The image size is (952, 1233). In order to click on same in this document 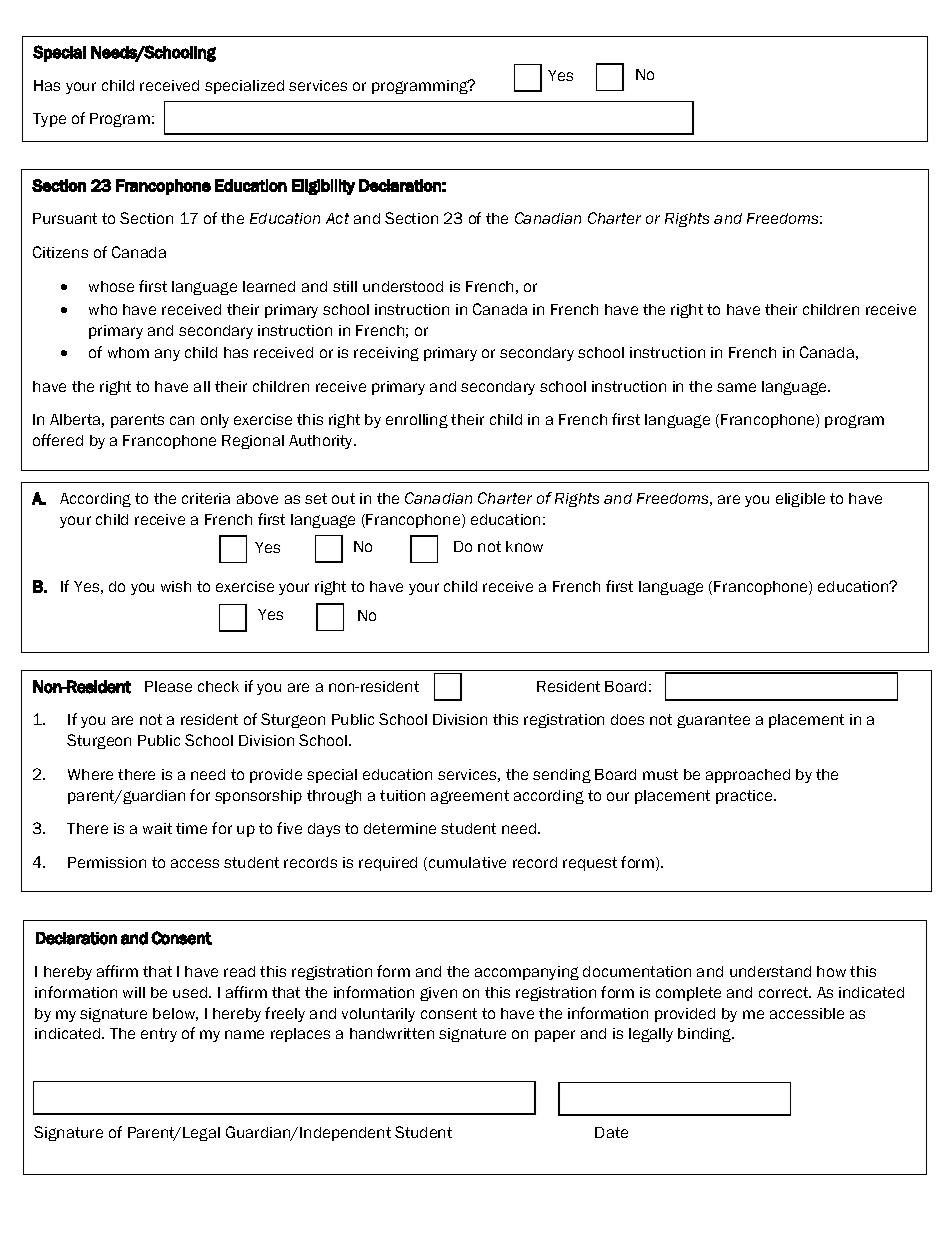, I will do `click(736, 387)`.
